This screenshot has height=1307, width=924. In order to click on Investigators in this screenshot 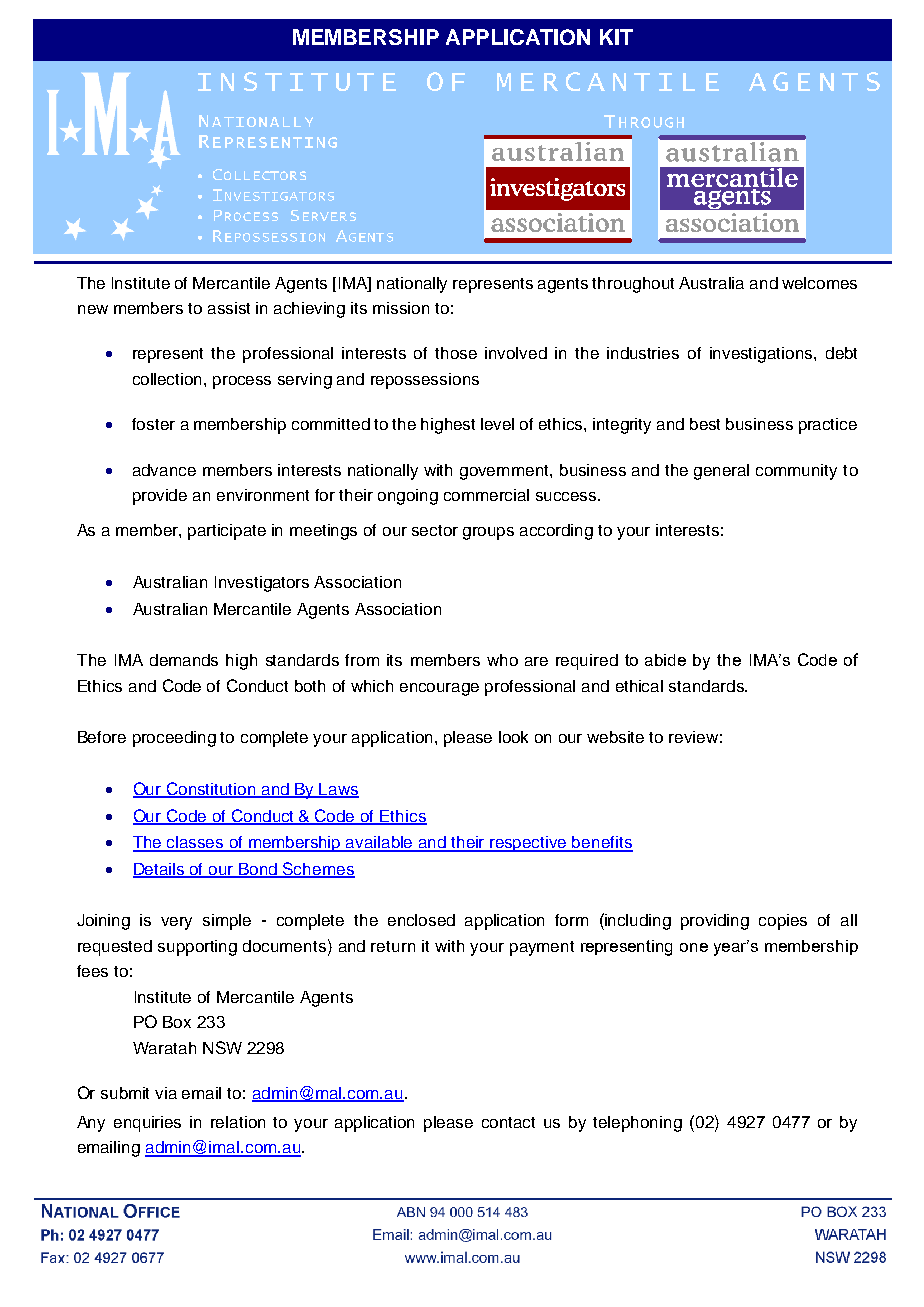, I will do `click(262, 584)`.
